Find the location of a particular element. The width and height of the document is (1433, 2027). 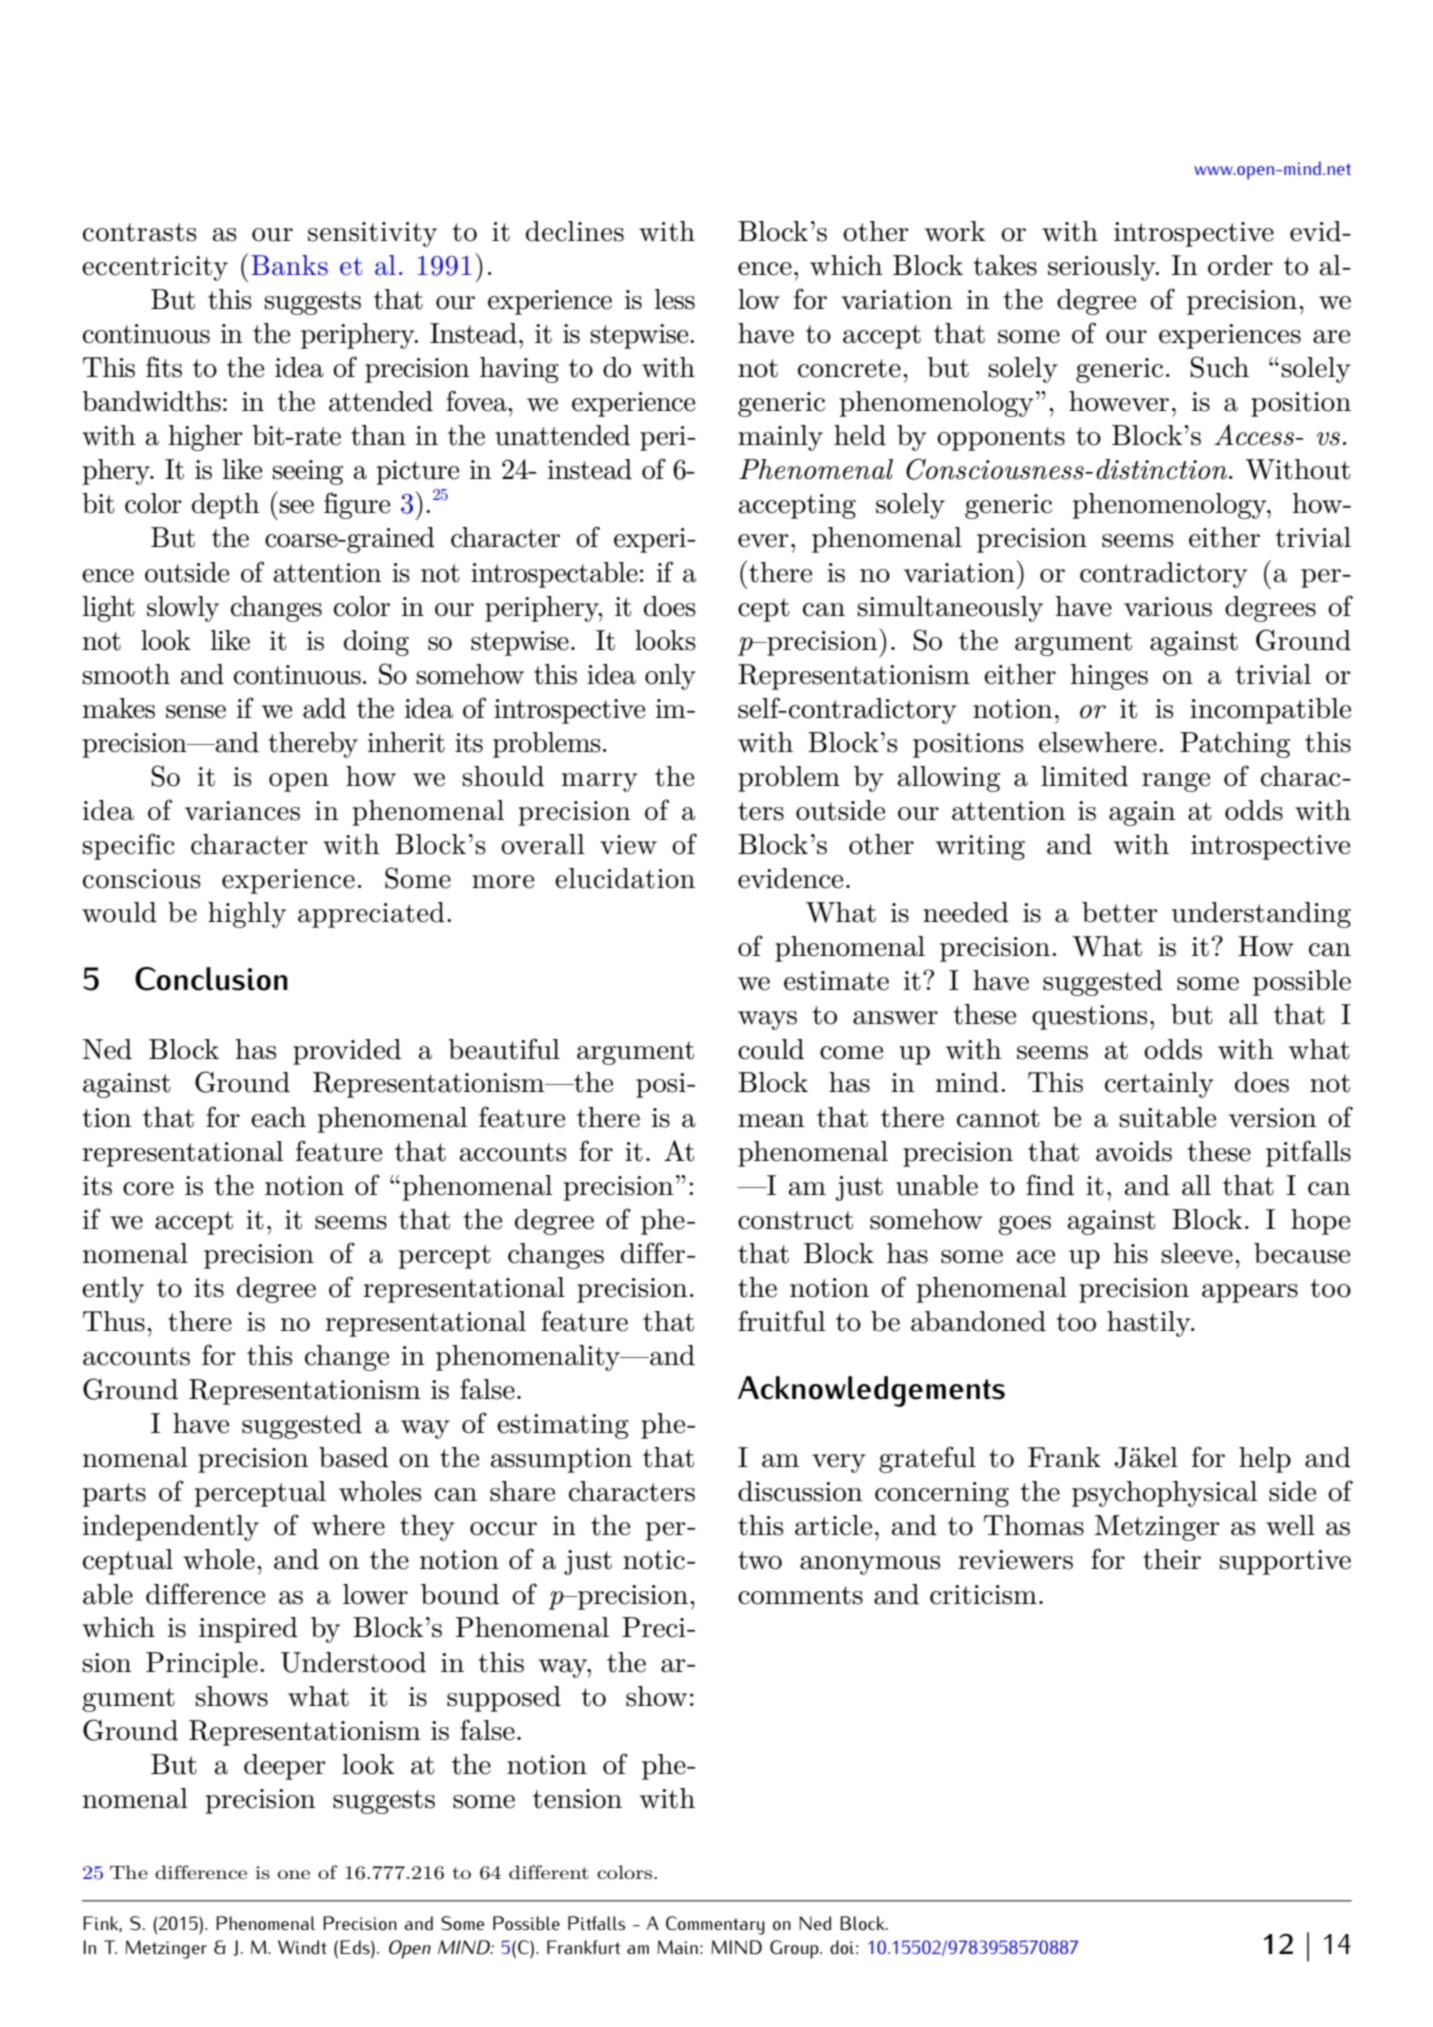

less is located at coordinates (675, 299).
